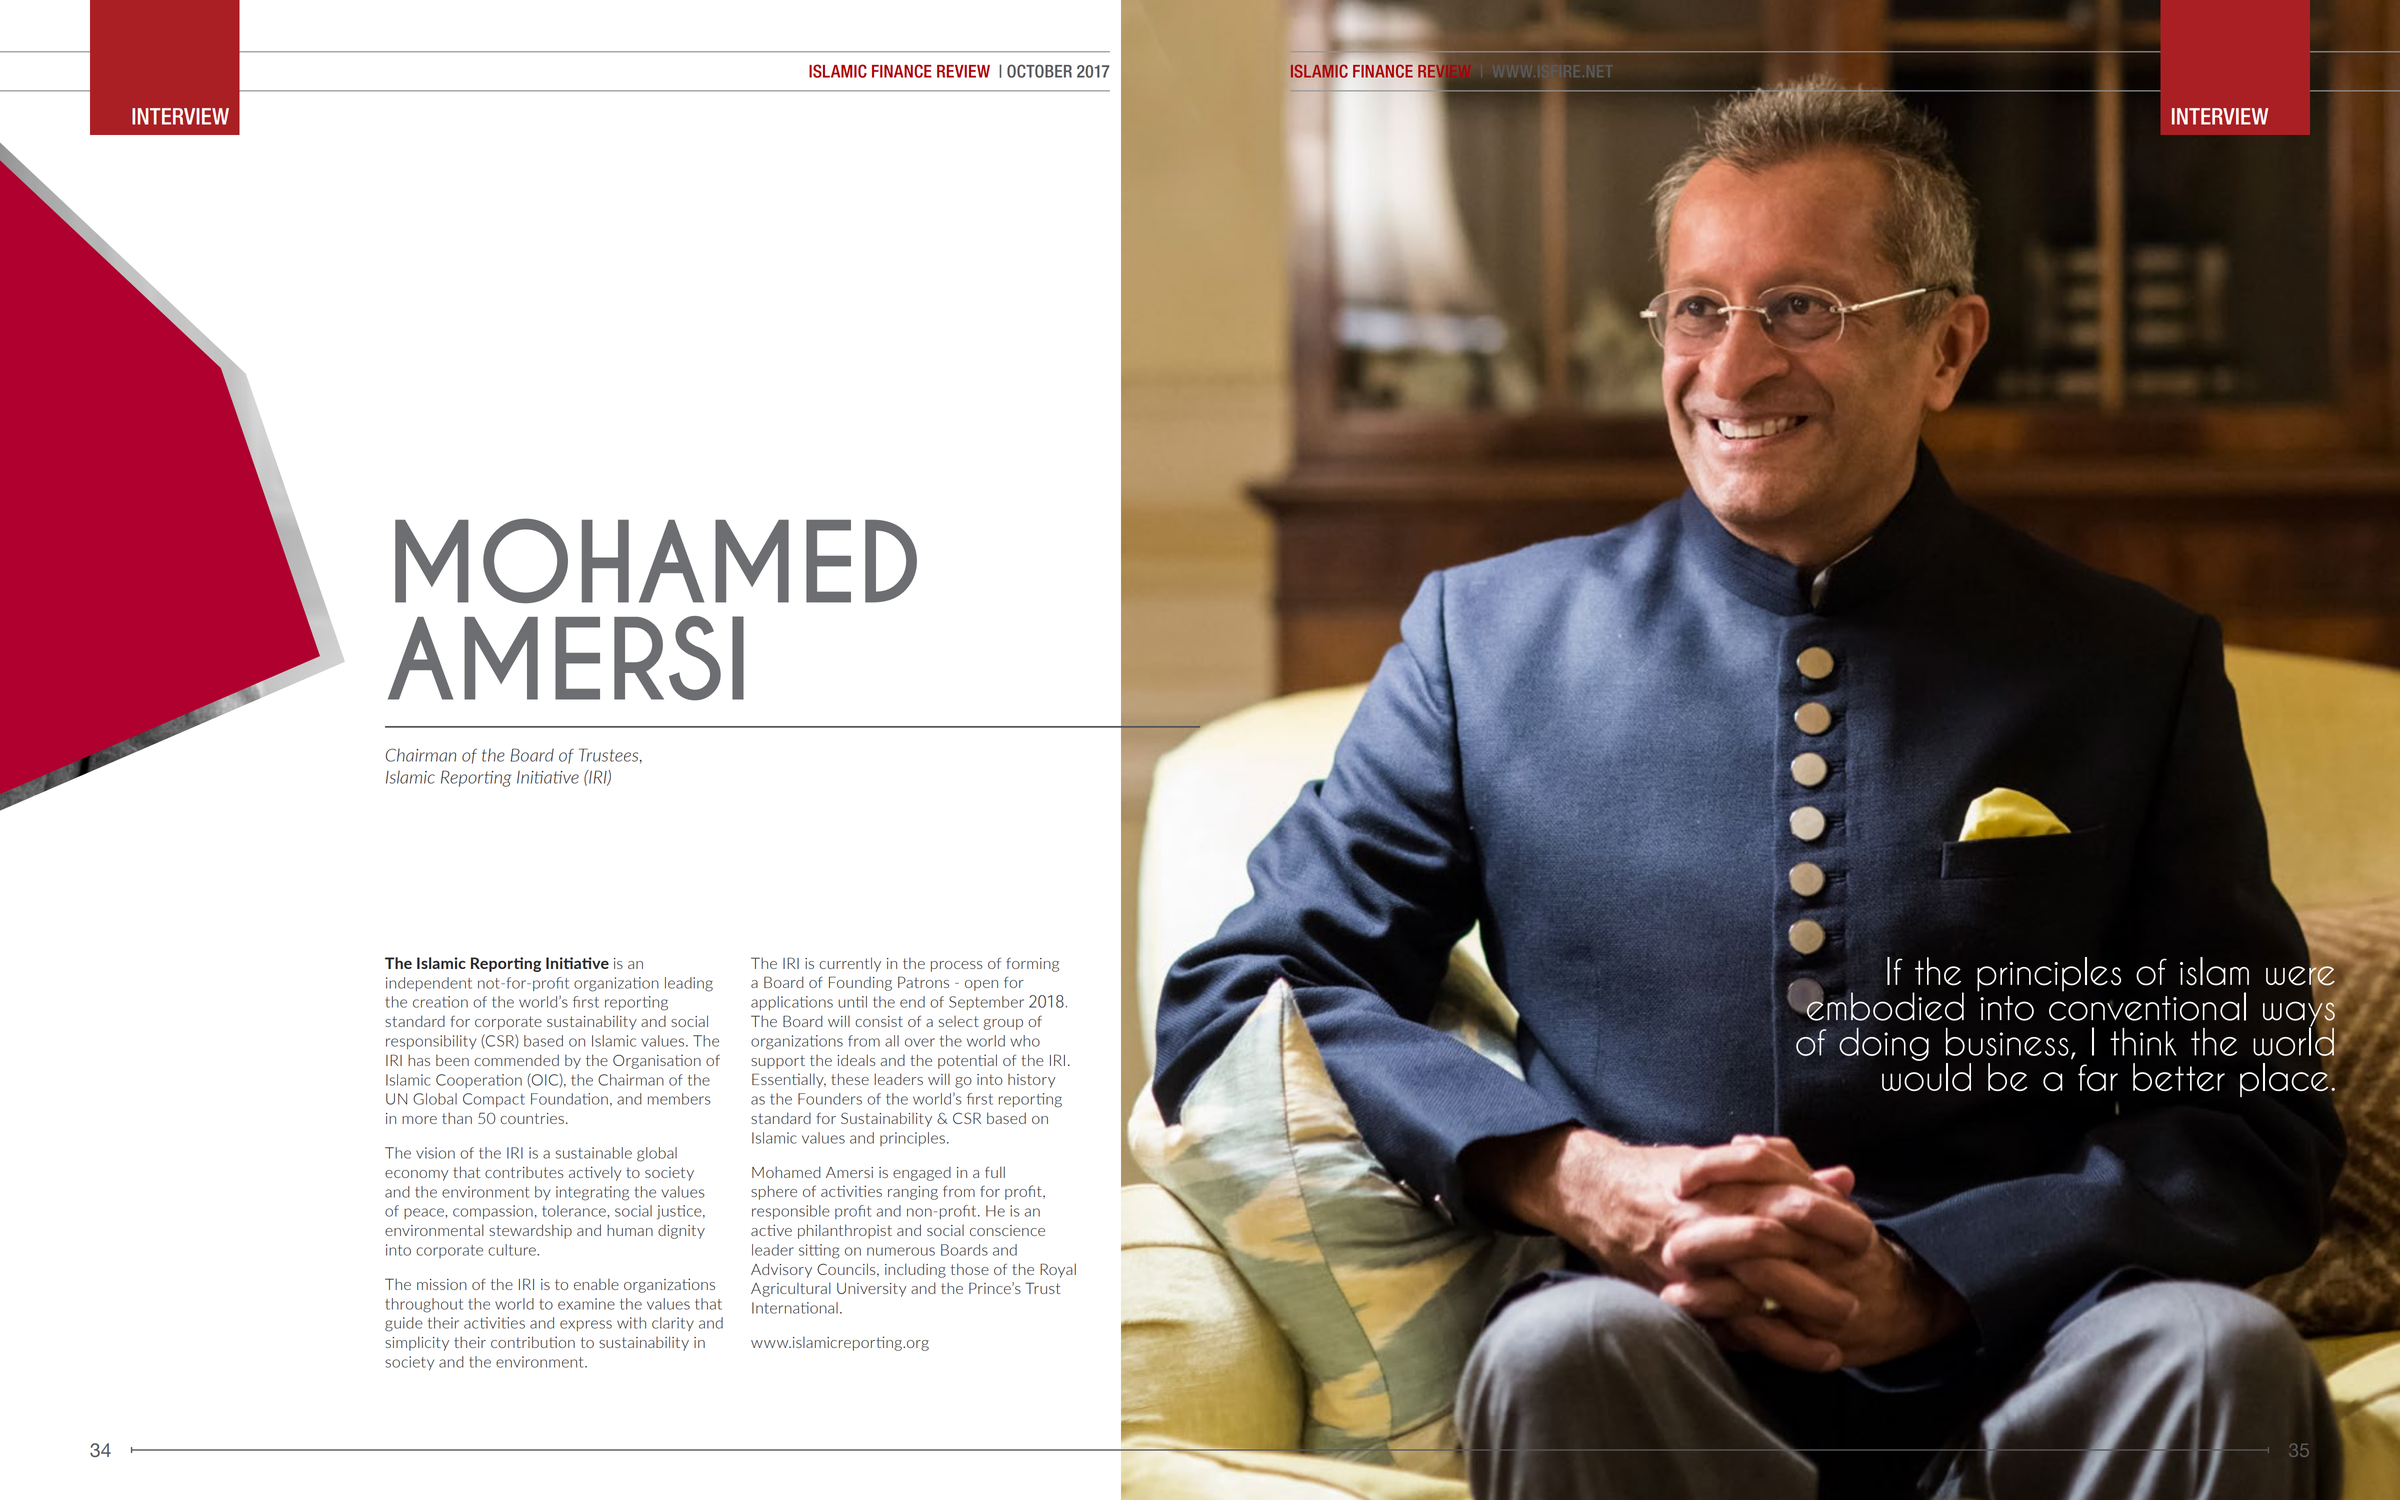 The width and height of the screenshot is (2400, 1500). What do you see at coordinates (957, 966) in the screenshot?
I see `process` at bounding box center [957, 966].
